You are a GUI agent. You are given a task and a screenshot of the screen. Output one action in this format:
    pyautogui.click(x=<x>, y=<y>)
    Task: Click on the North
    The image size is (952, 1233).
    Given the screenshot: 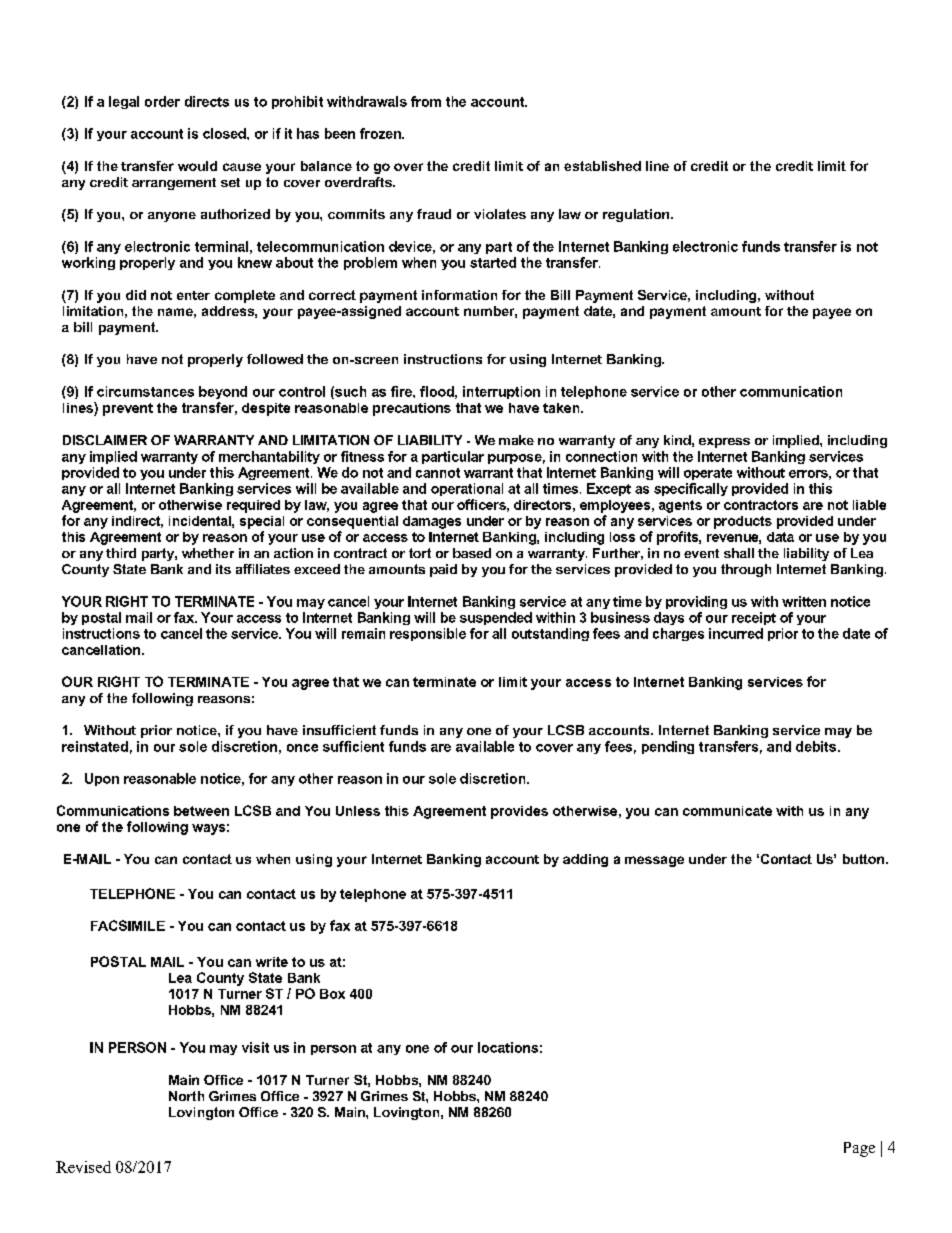 What is the action you would take?
    pyautogui.click(x=186, y=1096)
